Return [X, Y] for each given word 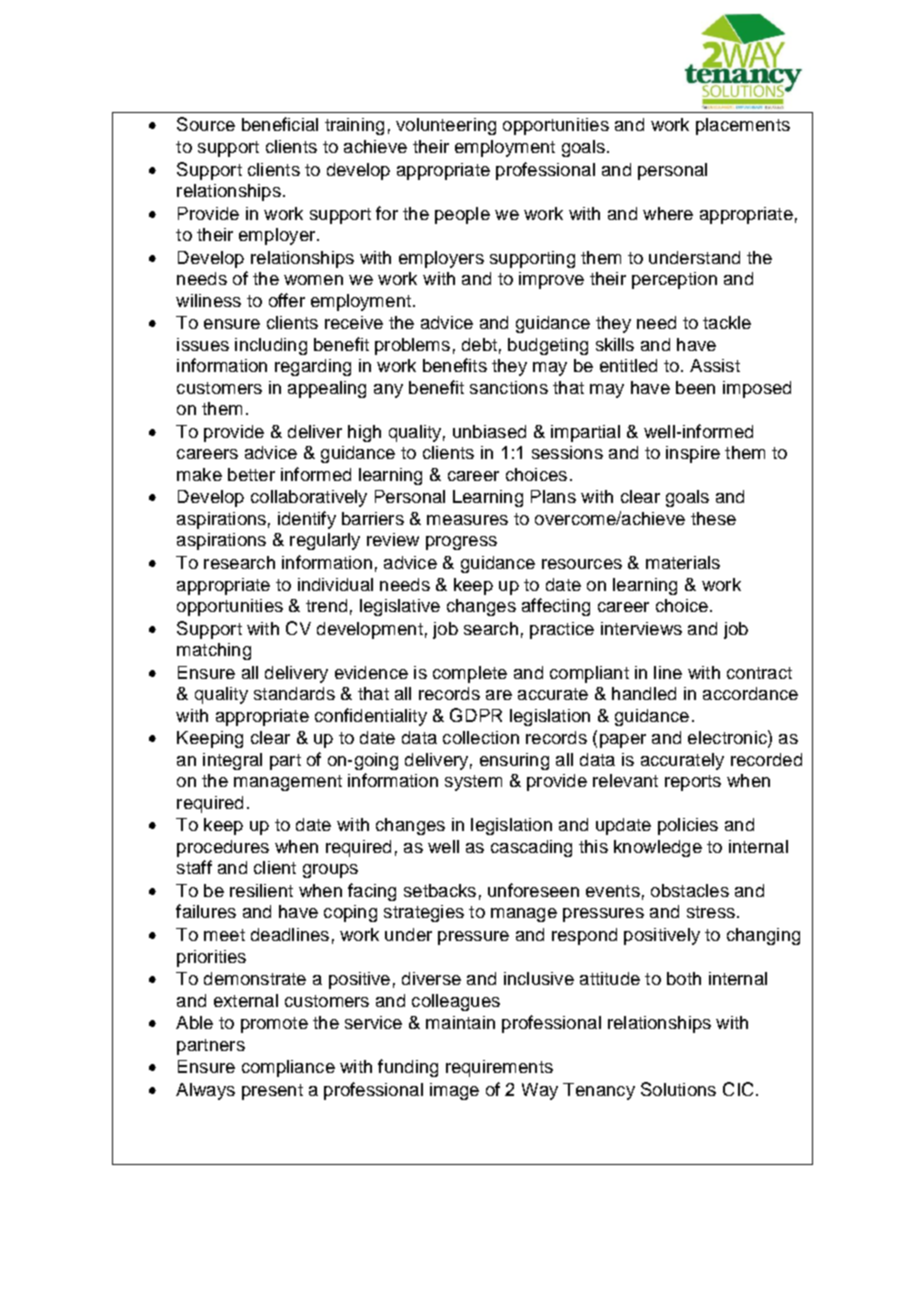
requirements [499, 1068]
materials [683, 562]
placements [743, 126]
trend [326, 605]
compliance [288, 1068]
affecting [556, 607]
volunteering [446, 126]
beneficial [280, 124]
